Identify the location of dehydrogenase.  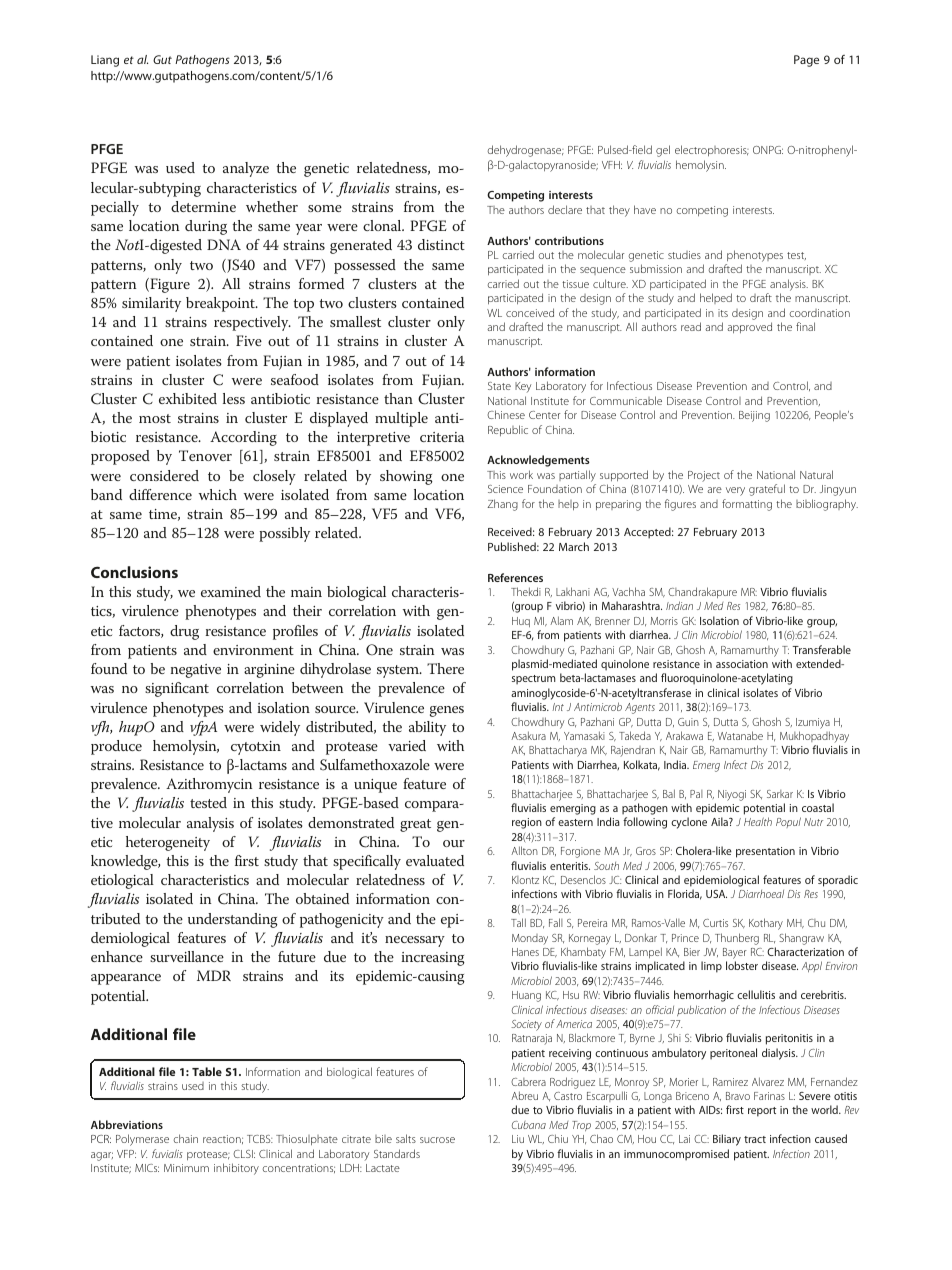
(525, 151).
